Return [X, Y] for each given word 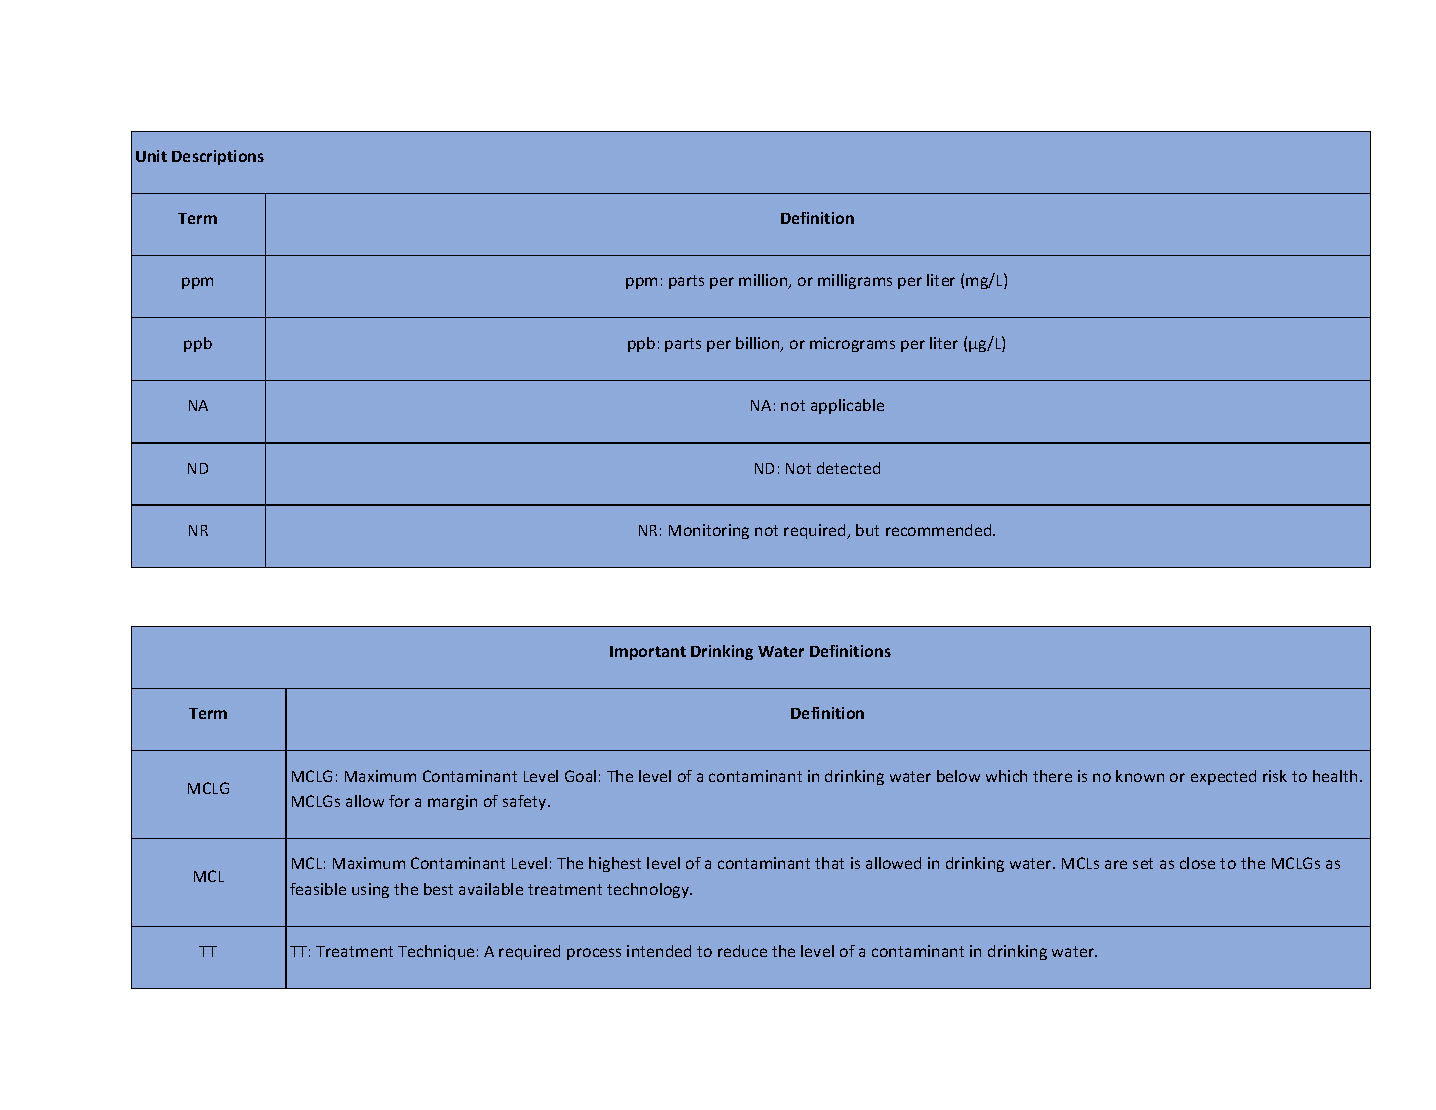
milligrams [855, 281]
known [1140, 776]
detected [848, 468]
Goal [580, 776]
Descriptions [218, 157]
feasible [318, 889]
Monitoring [709, 531]
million [764, 281]
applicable [847, 406]
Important [648, 653]
